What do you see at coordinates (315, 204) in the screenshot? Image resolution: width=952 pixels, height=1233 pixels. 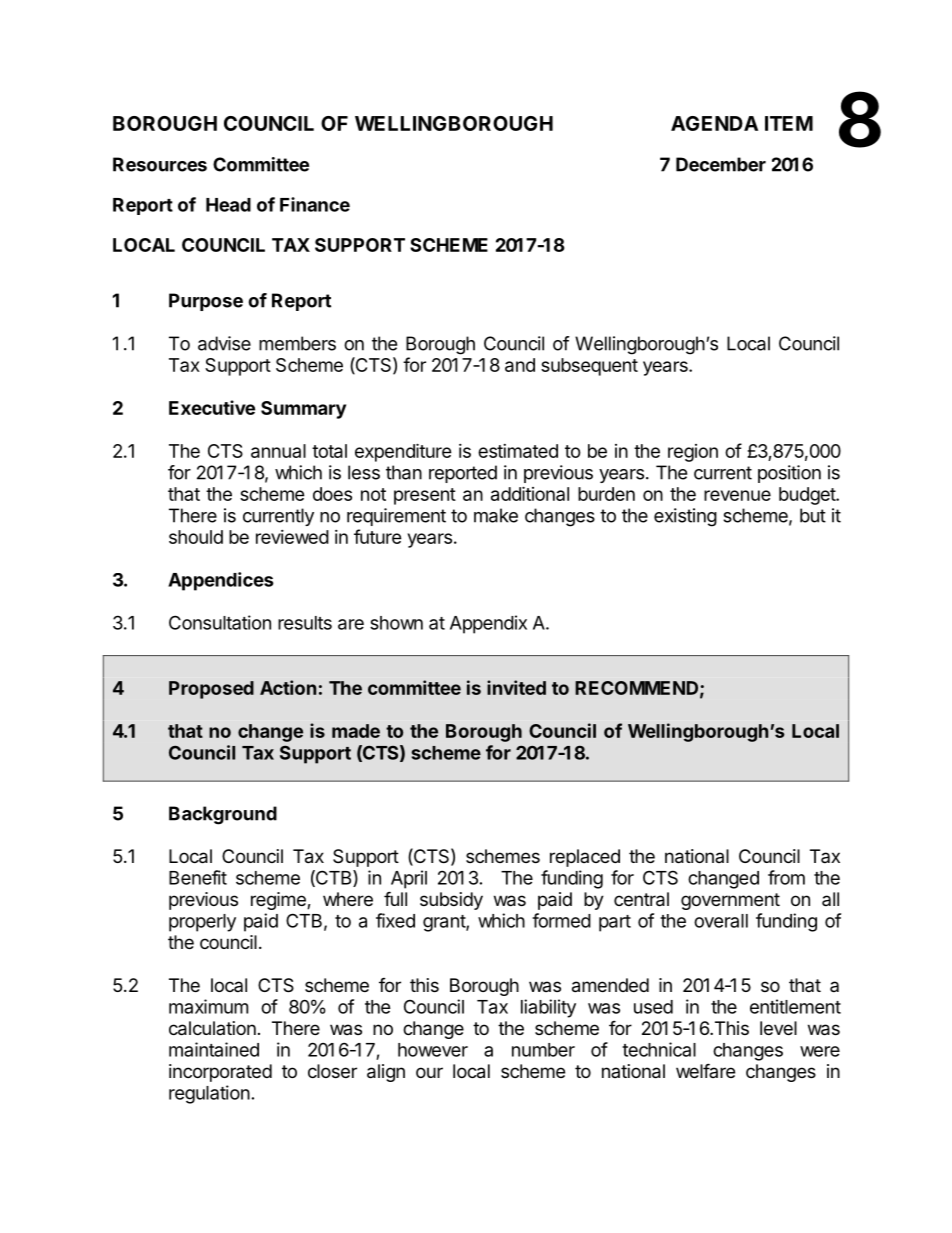 I see `Finance` at bounding box center [315, 204].
